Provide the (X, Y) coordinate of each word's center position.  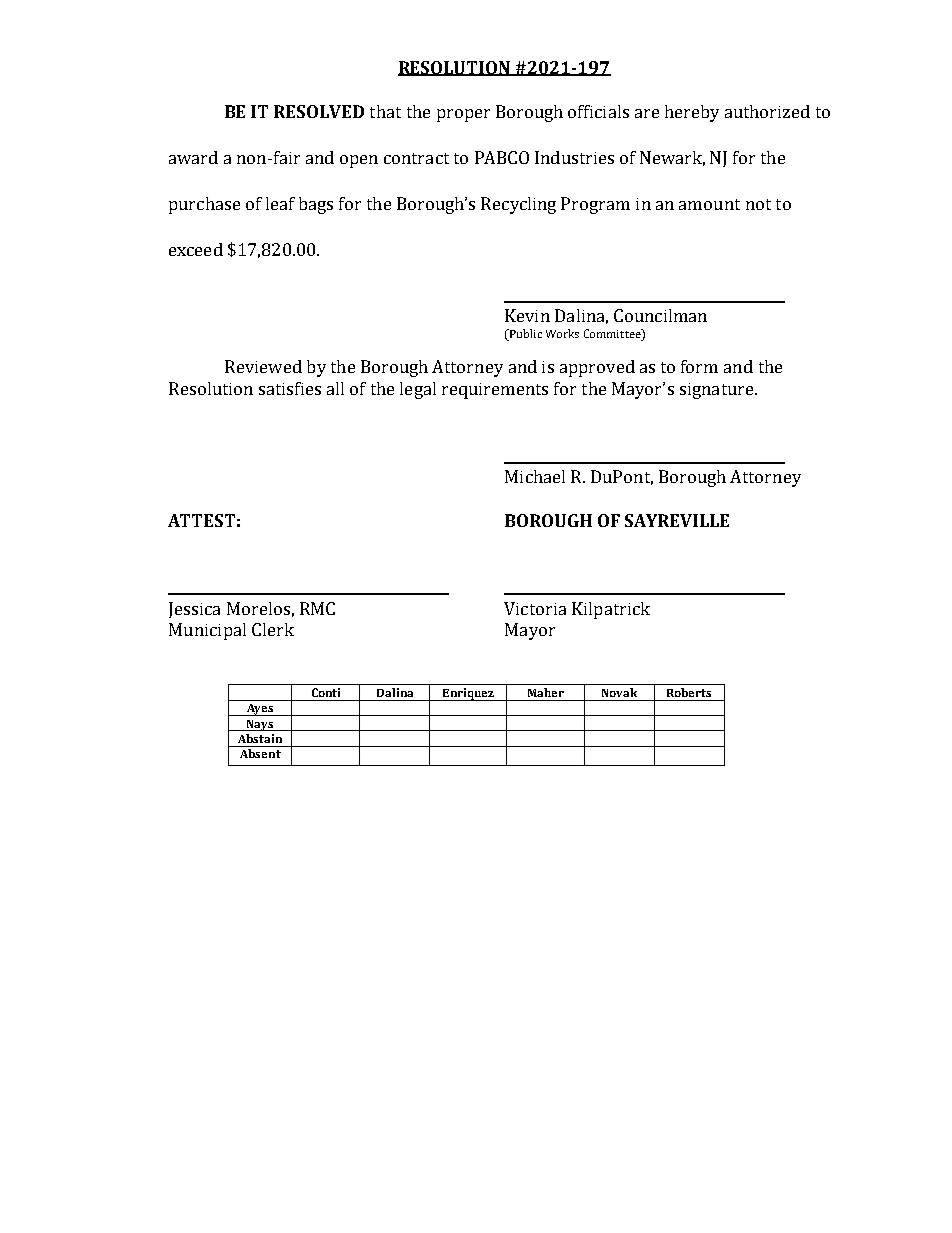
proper (463, 115)
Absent (260, 753)
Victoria (535, 608)
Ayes (260, 710)
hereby (692, 113)
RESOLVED (319, 111)
